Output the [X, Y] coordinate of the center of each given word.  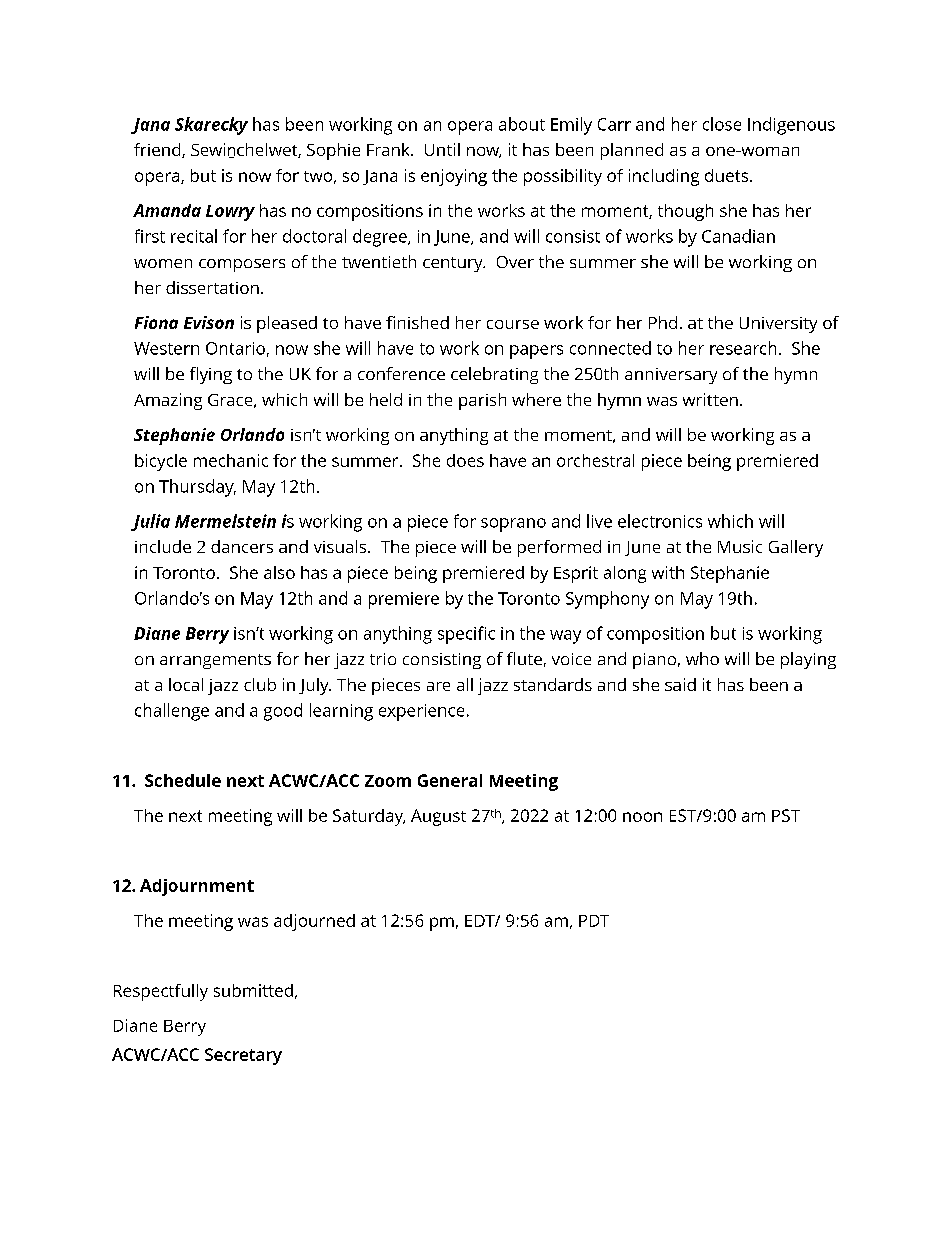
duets [728, 175]
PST [786, 815]
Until [442, 149]
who [702, 658]
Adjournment [197, 887]
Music [740, 546]
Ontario [235, 348]
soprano [513, 525]
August [438, 817]
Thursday [197, 488]
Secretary [243, 1056]
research [743, 348]
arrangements [215, 661]
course [513, 324]
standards [553, 684]
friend [158, 150]
